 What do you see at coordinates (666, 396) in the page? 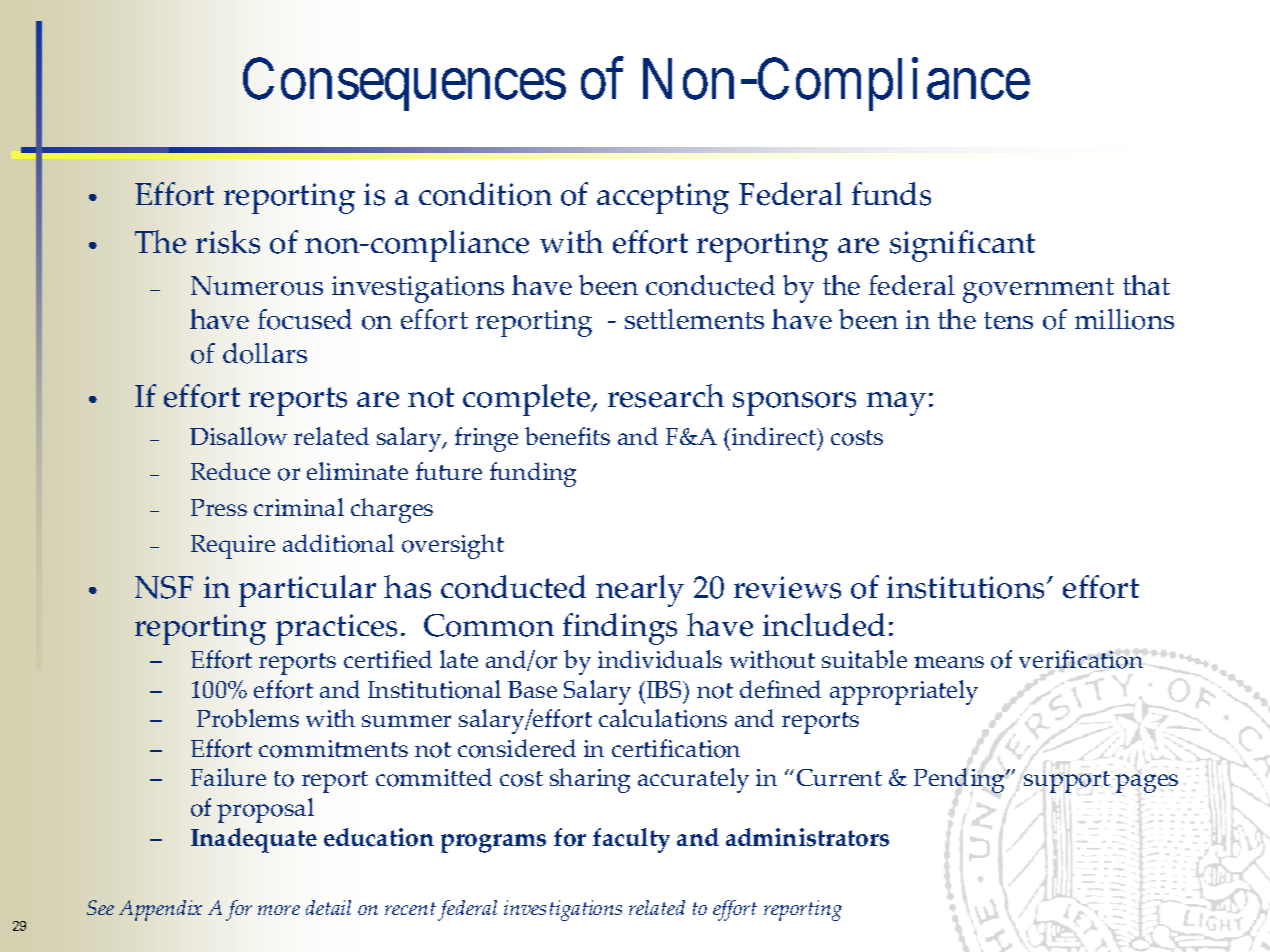
I see `research` at bounding box center [666, 396].
